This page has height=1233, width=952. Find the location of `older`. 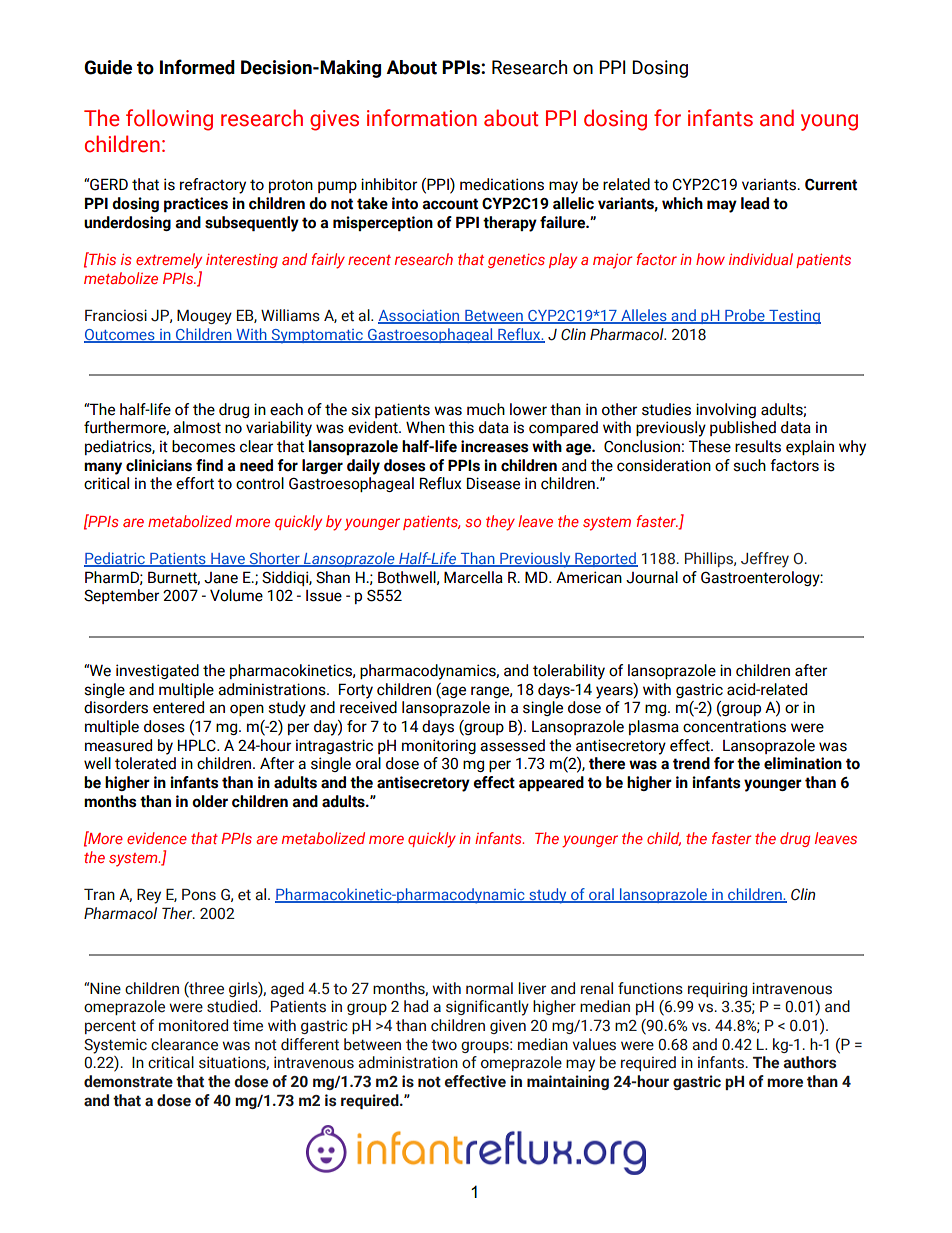

older is located at coordinates (210, 801).
